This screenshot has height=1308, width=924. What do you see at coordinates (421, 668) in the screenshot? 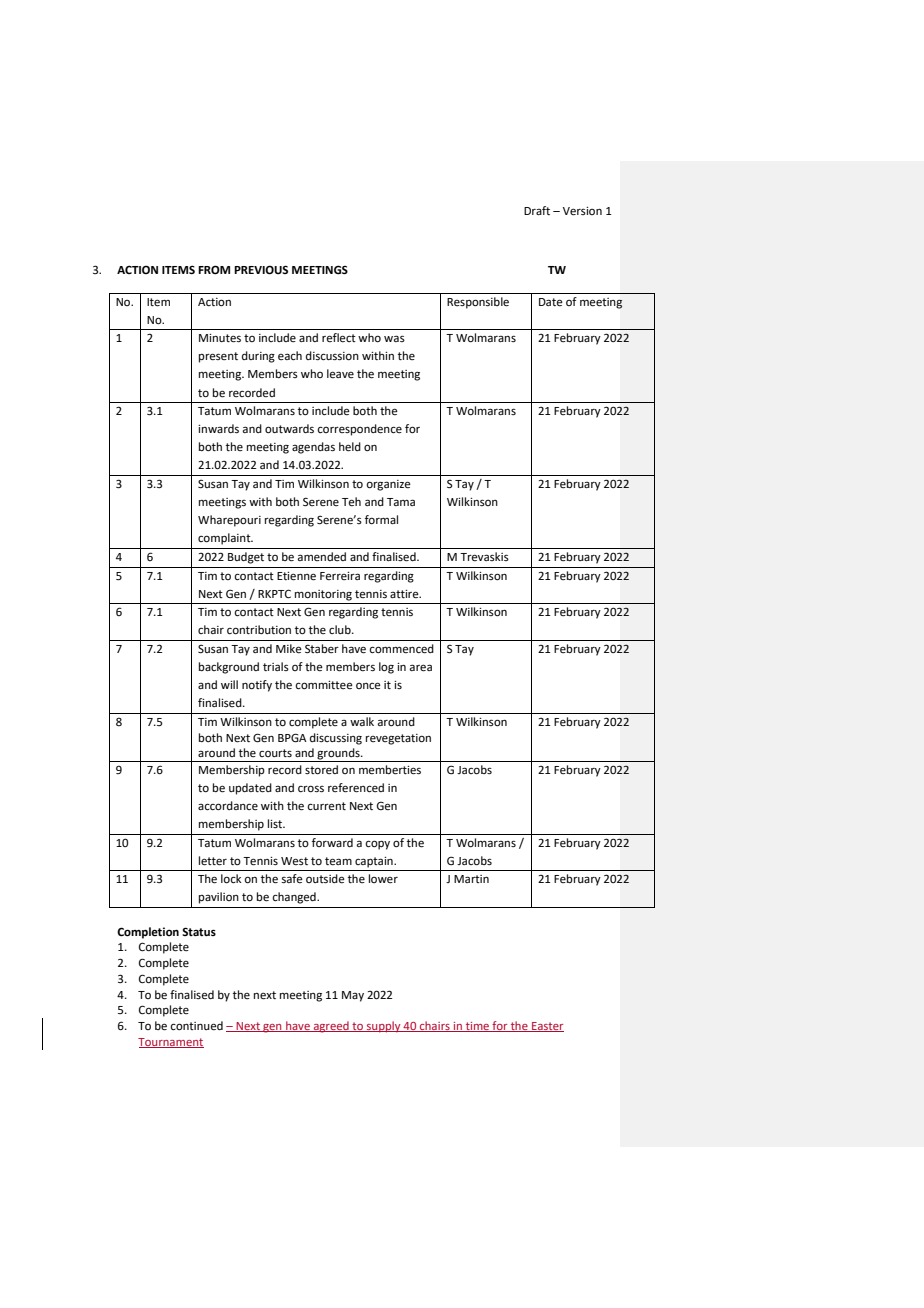
I see `area` at bounding box center [421, 668].
